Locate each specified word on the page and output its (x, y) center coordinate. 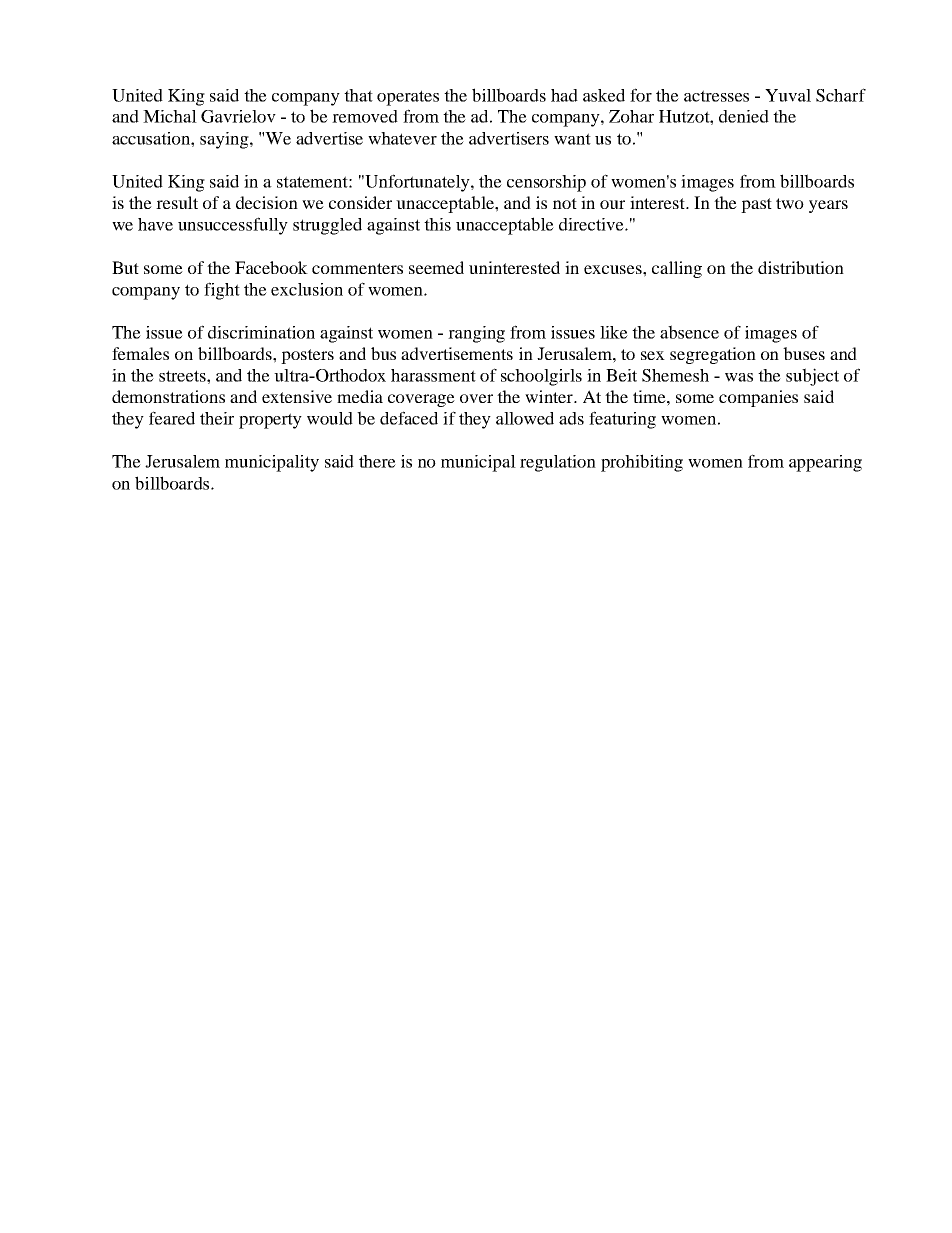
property (270, 421)
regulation (558, 463)
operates (408, 98)
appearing (825, 463)
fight (222, 291)
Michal (170, 116)
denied (744, 116)
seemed (436, 267)
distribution (801, 267)
